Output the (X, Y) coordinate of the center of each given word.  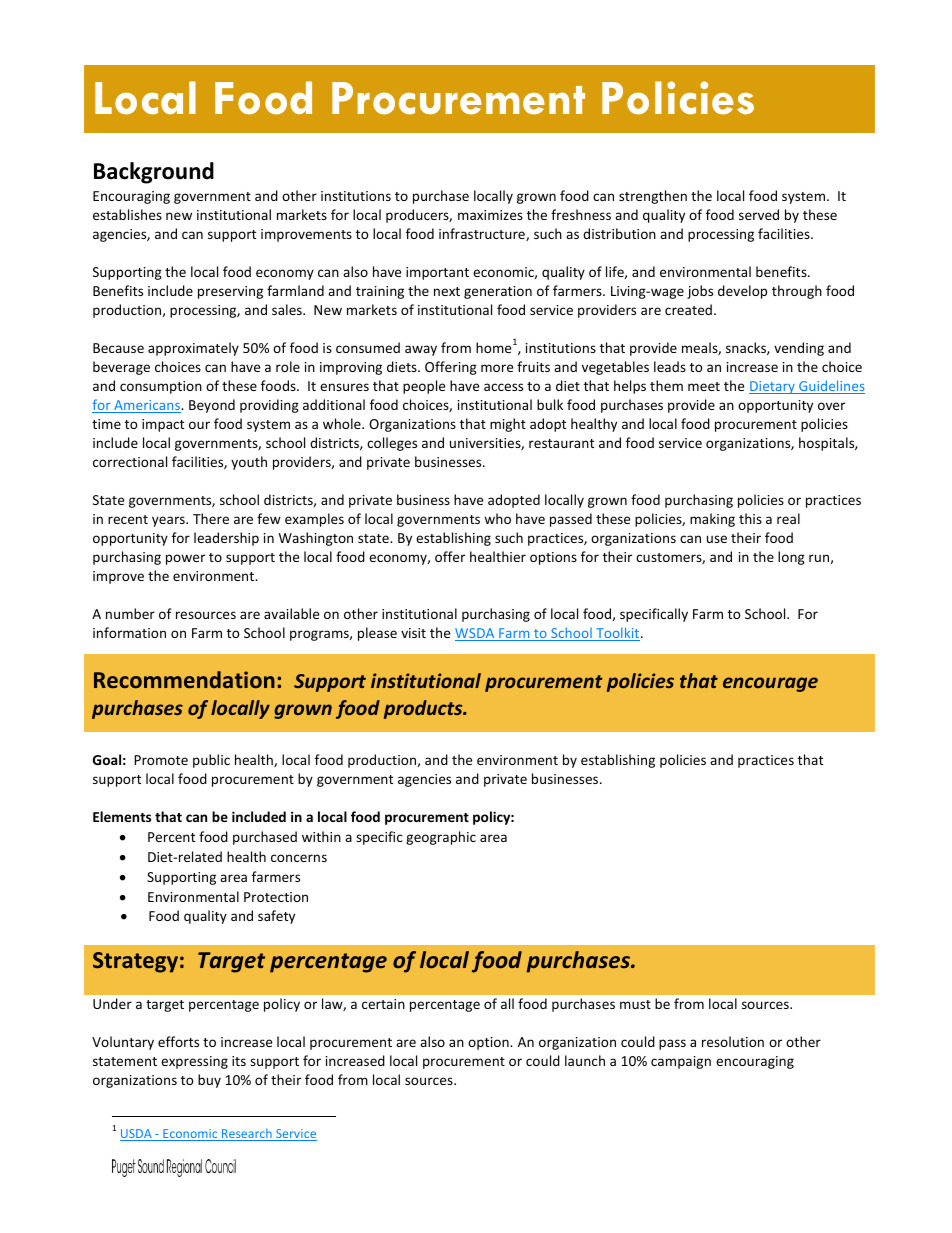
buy (209, 1081)
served (759, 214)
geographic (441, 838)
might (508, 425)
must (635, 1004)
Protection (276, 897)
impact (163, 425)
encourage (770, 684)
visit (413, 633)
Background (154, 173)
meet (704, 386)
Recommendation (184, 679)
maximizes (490, 215)
